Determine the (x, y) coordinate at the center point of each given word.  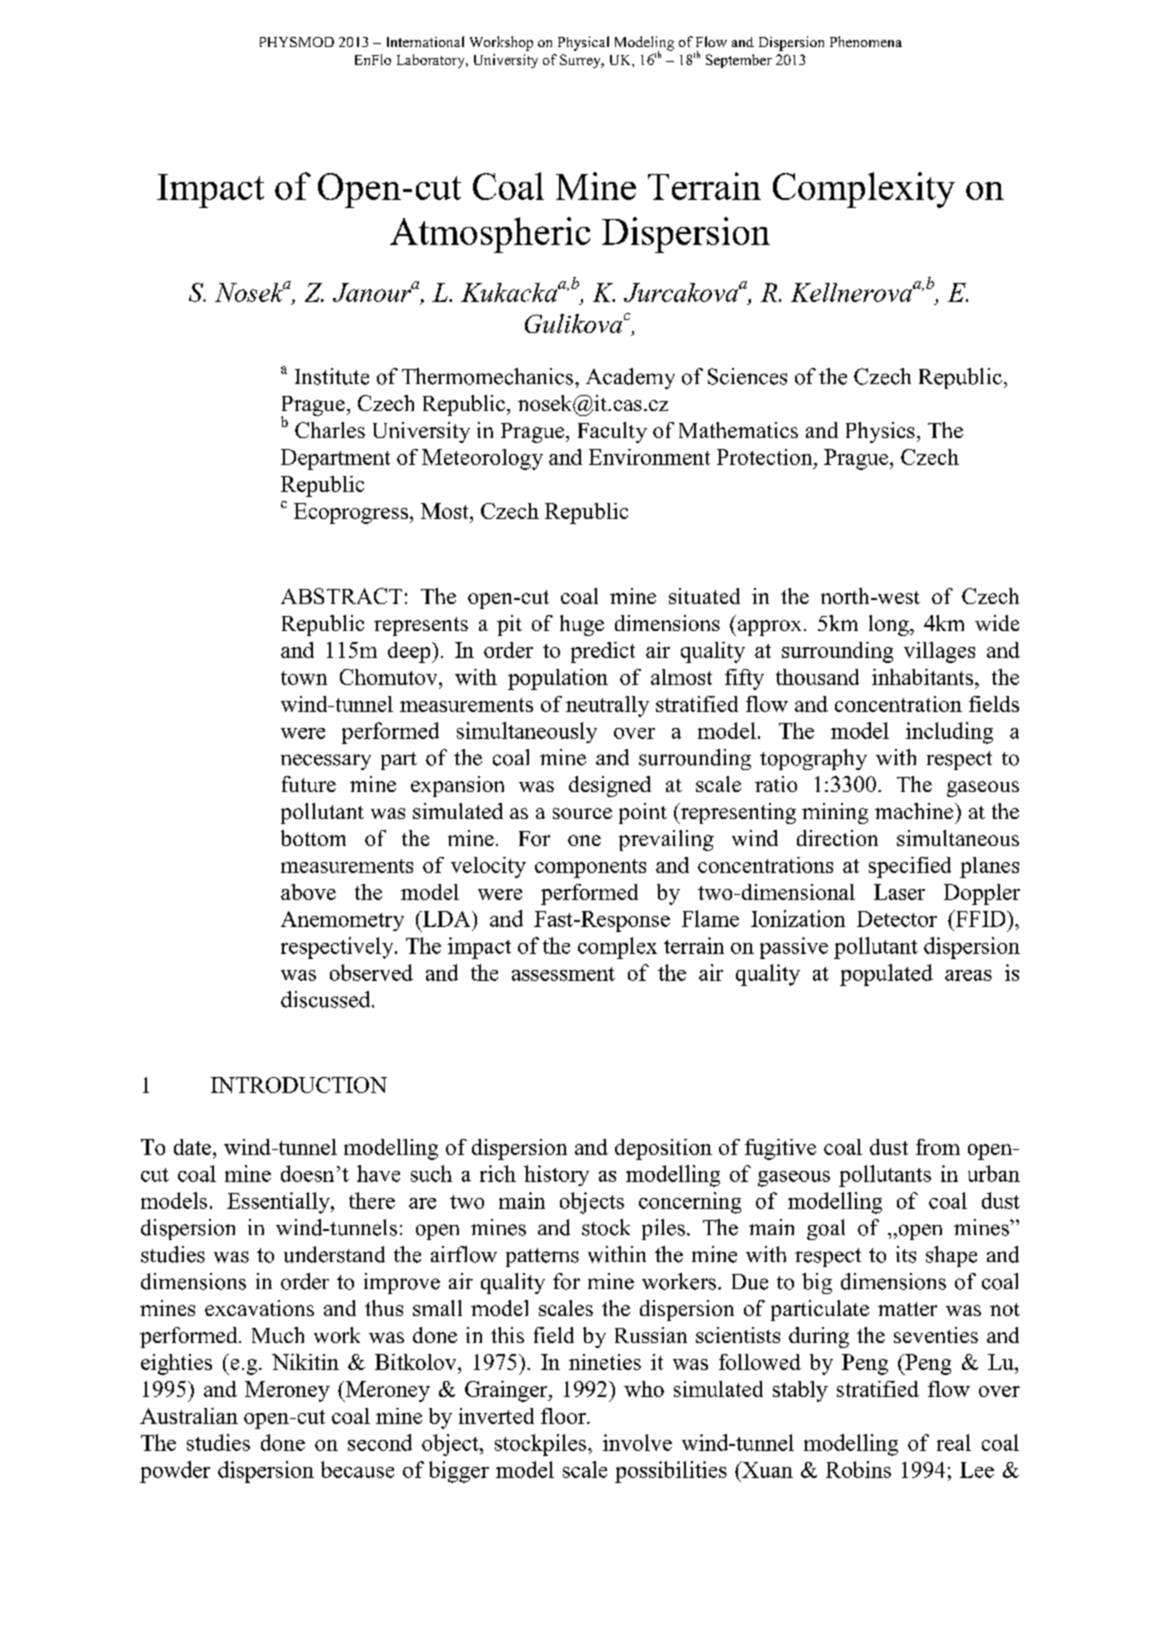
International (425, 41)
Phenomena (866, 41)
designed (610, 786)
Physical (583, 43)
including (949, 733)
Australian (189, 1416)
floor (564, 1416)
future (309, 784)
